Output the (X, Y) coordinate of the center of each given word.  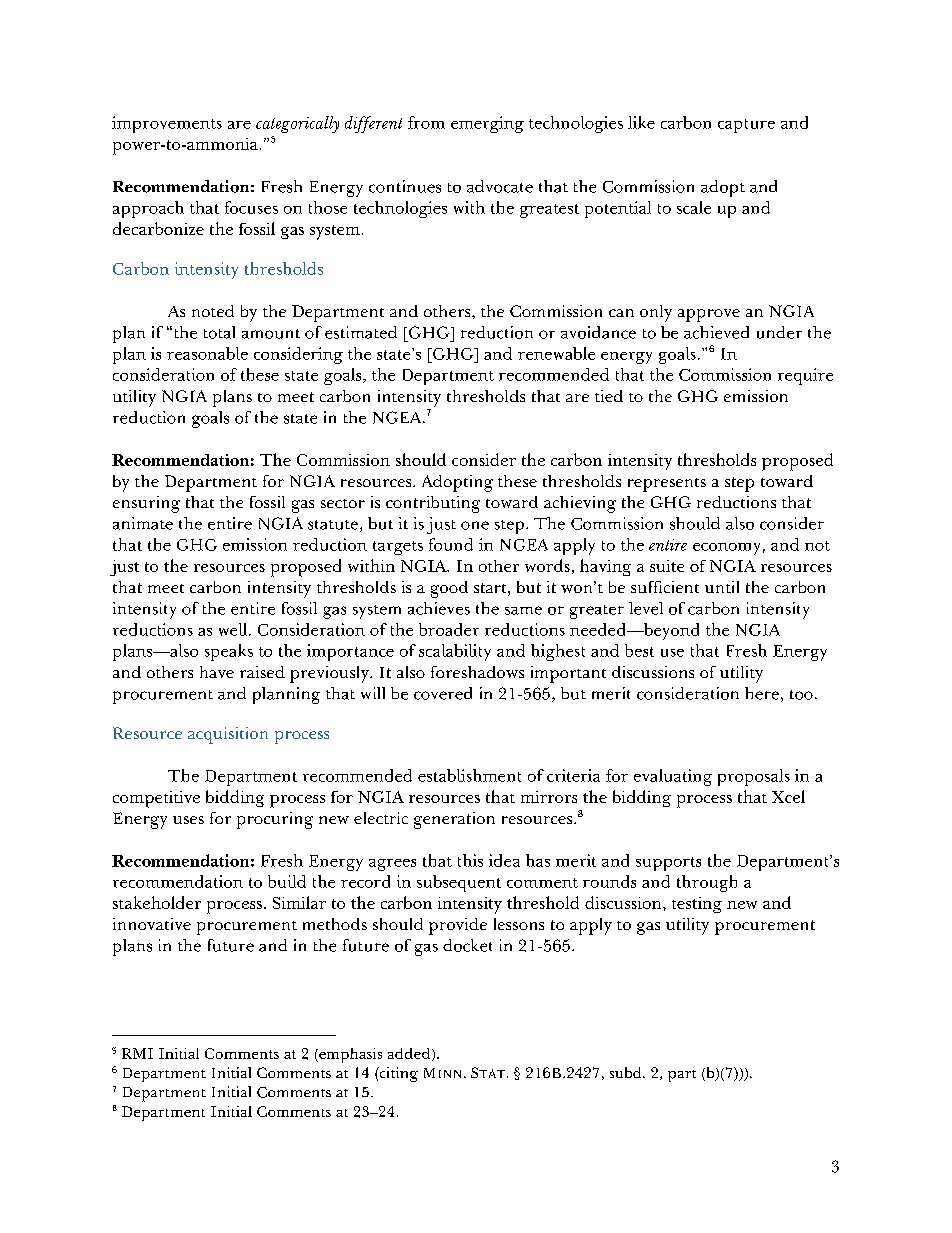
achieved (716, 332)
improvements (167, 124)
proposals (754, 777)
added (410, 1054)
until (722, 587)
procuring (275, 820)
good (449, 589)
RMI (137, 1053)
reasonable (207, 353)
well (234, 629)
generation (454, 820)
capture (746, 126)
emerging (487, 124)
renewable (556, 353)
